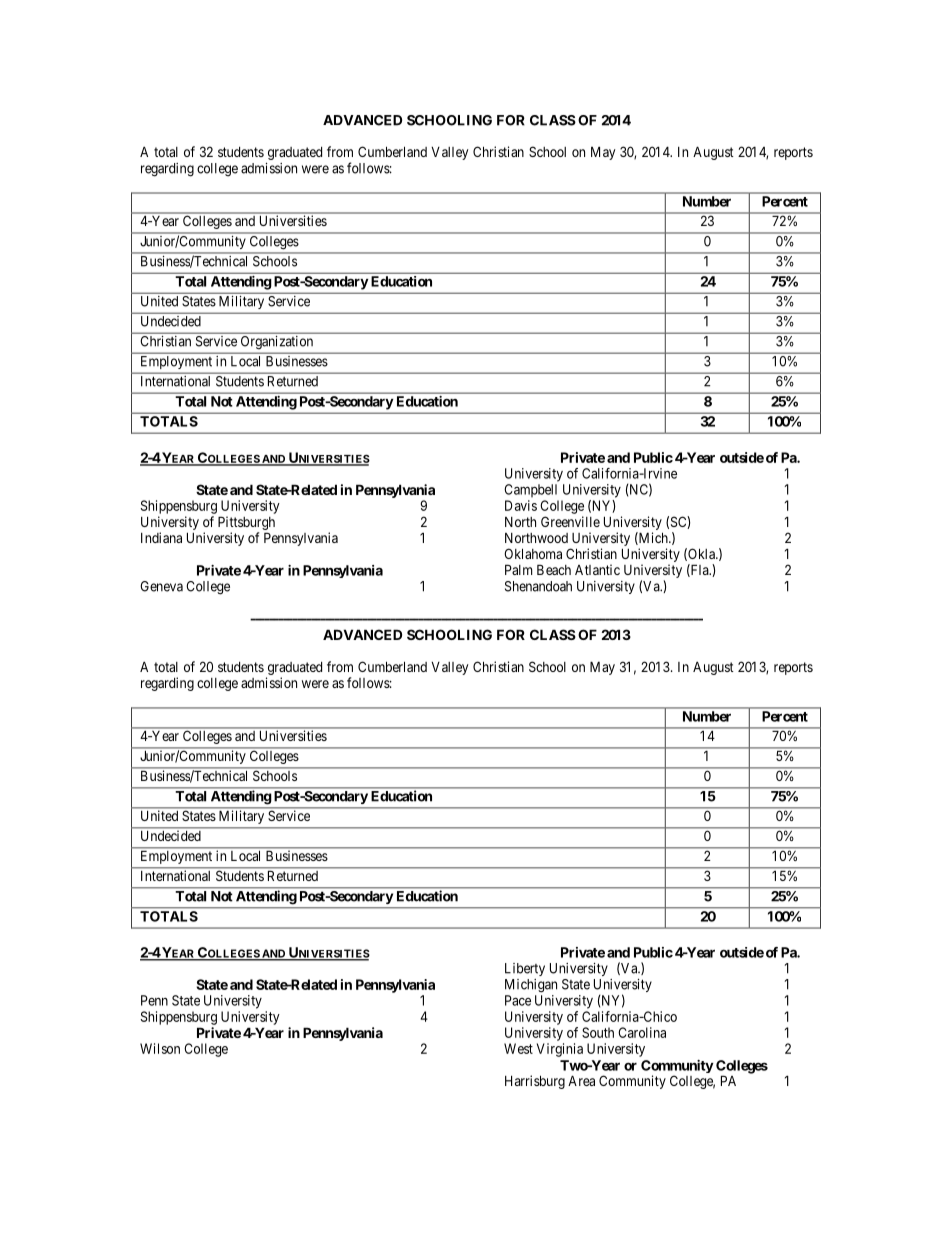 This document has height=1233, width=952. I want to click on Liberty, so click(525, 969).
